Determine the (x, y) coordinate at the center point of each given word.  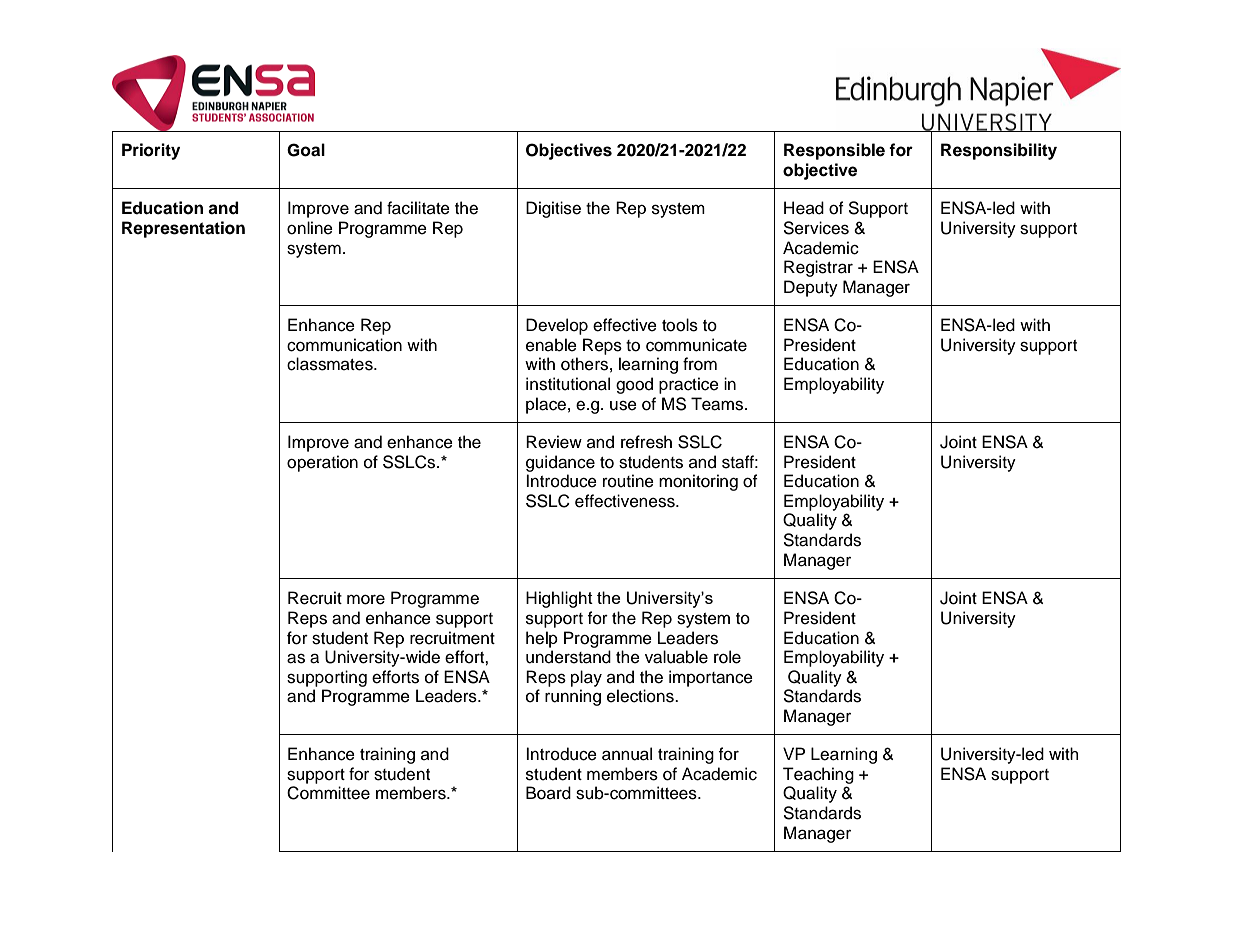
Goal (306, 150)
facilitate (418, 208)
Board (548, 793)
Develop (557, 326)
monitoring (698, 482)
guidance (560, 463)
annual (627, 754)
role (727, 657)
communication (344, 345)
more (366, 600)
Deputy (811, 288)
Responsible (834, 151)
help (542, 639)
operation (322, 463)
